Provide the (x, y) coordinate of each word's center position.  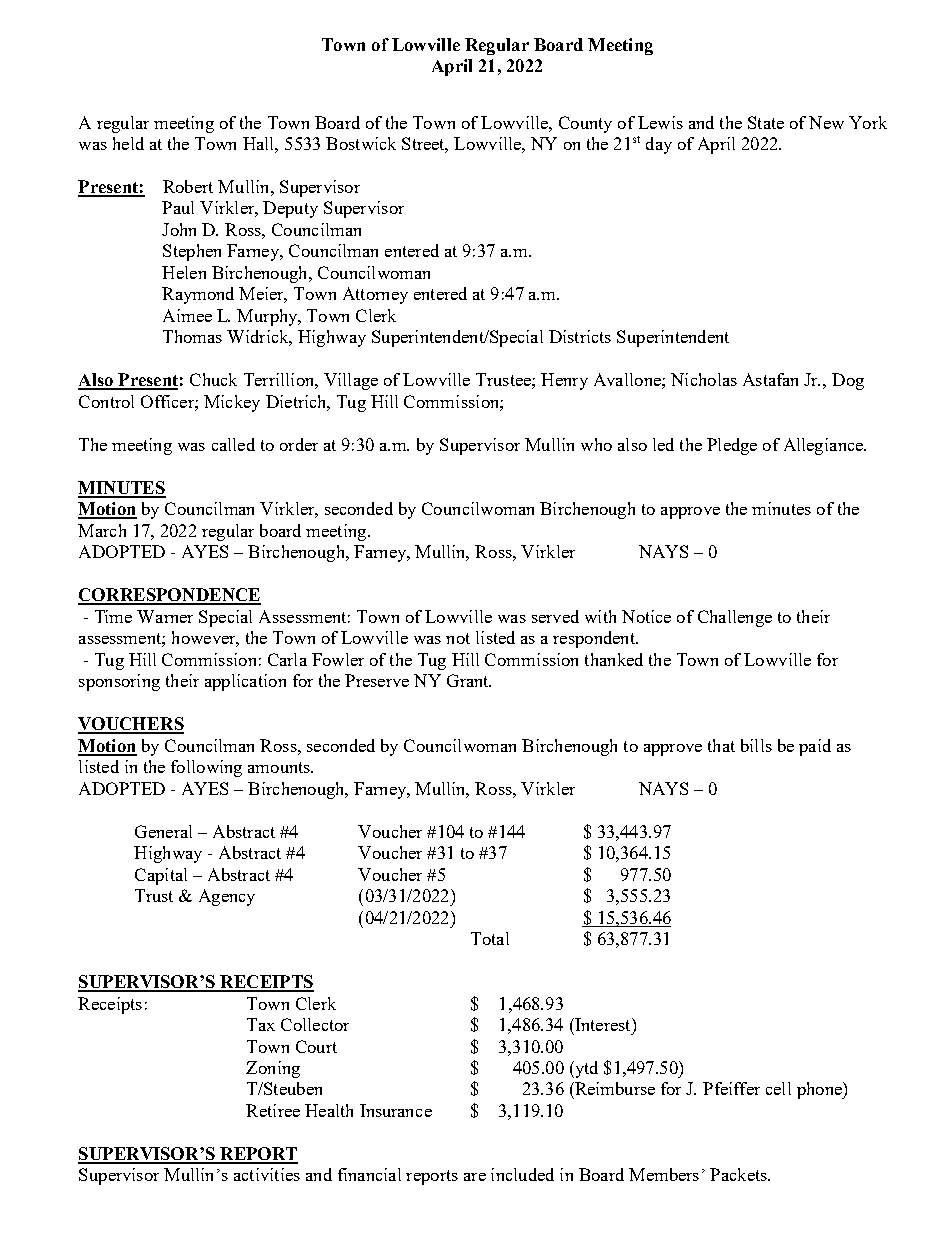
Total (490, 938)
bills (756, 745)
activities (267, 1174)
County (585, 124)
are (475, 1177)
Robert (188, 186)
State (766, 122)
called (233, 444)
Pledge (732, 446)
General (163, 831)
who (596, 444)
